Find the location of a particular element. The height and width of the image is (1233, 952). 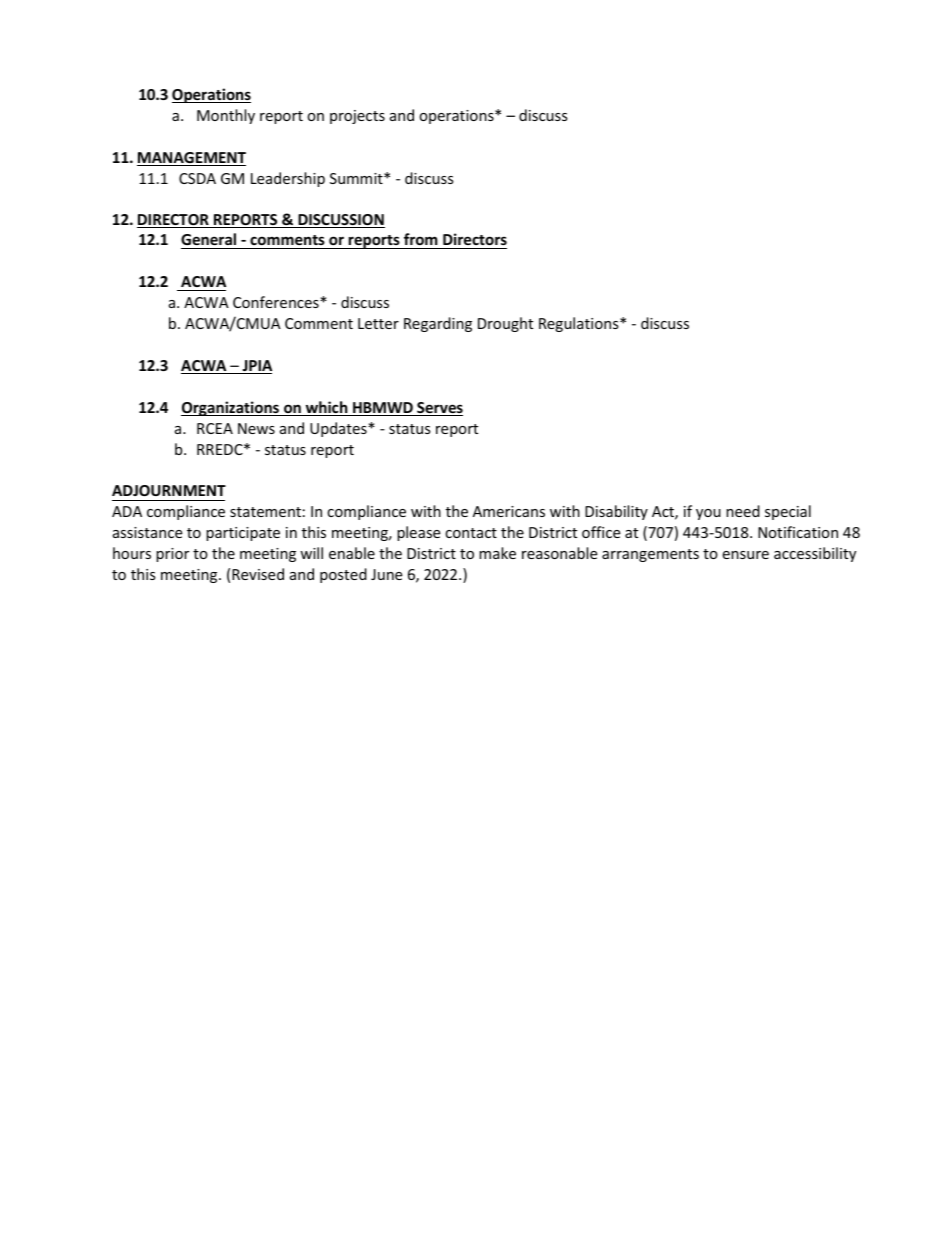

Regarding is located at coordinates (438, 324).
